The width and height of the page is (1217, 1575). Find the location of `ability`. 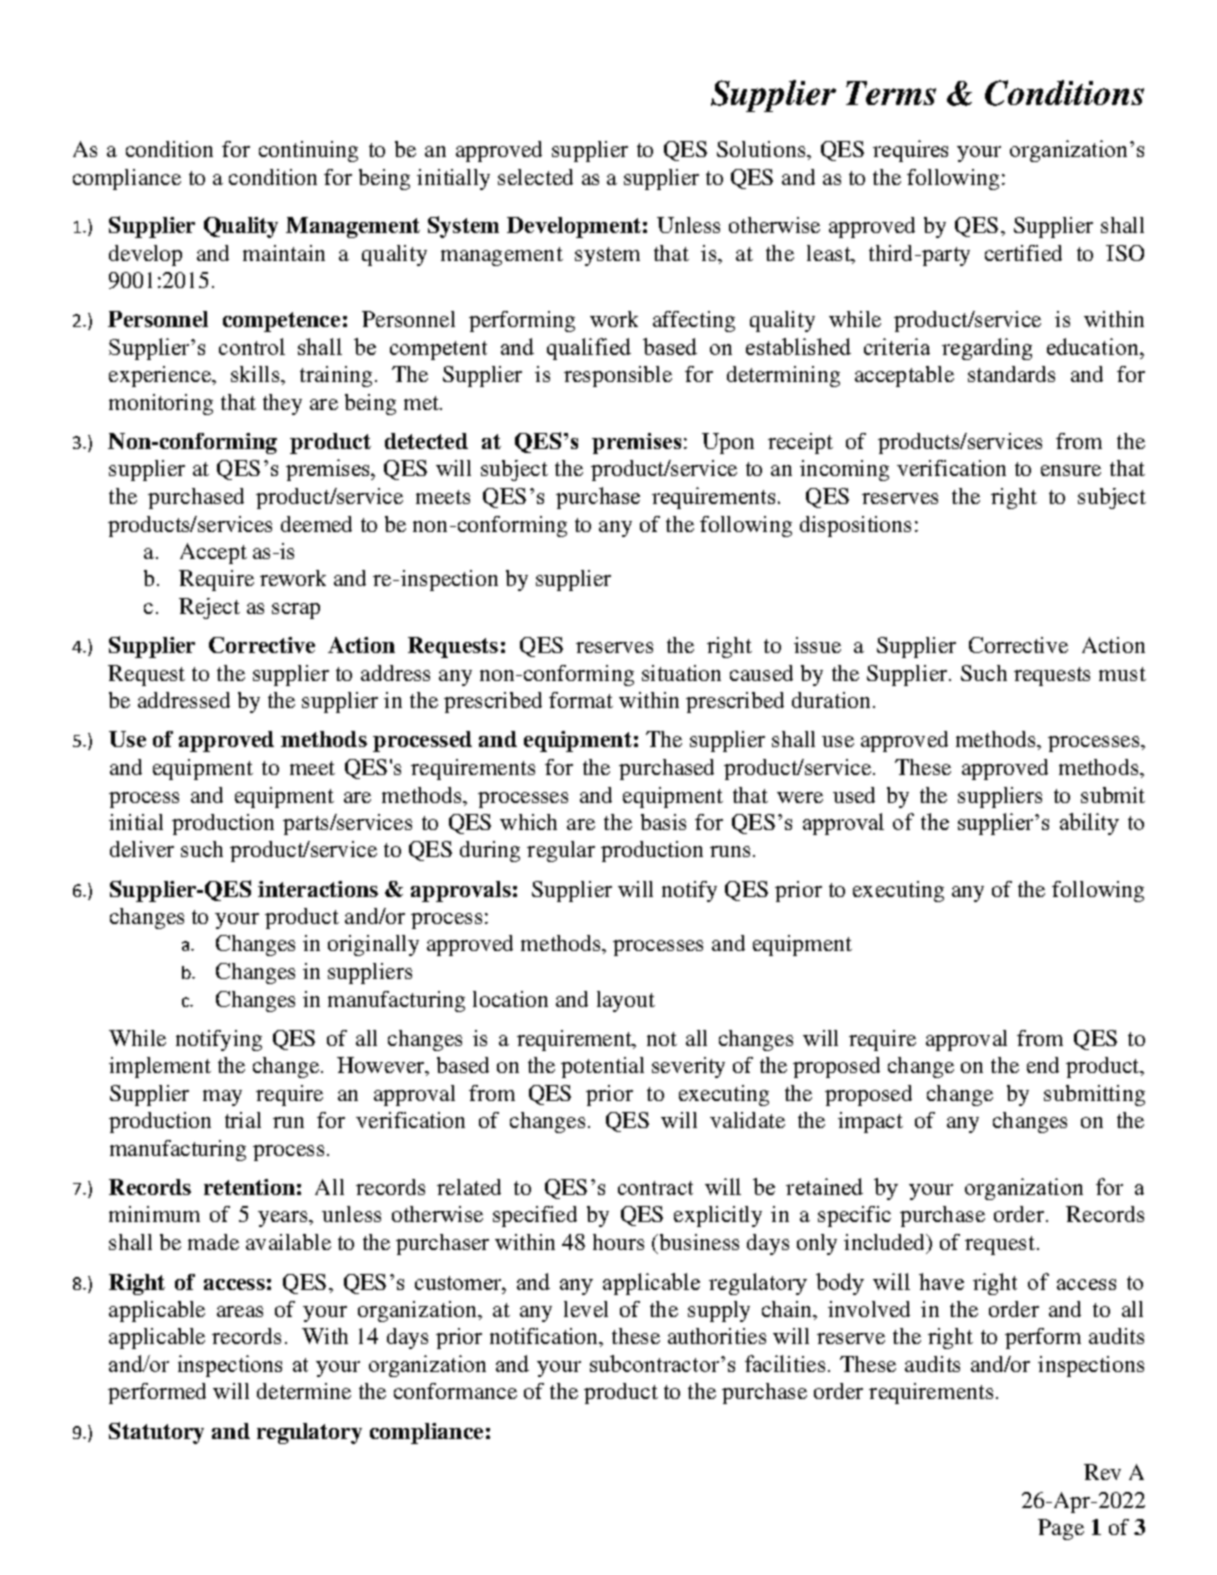

ability is located at coordinates (1089, 824).
